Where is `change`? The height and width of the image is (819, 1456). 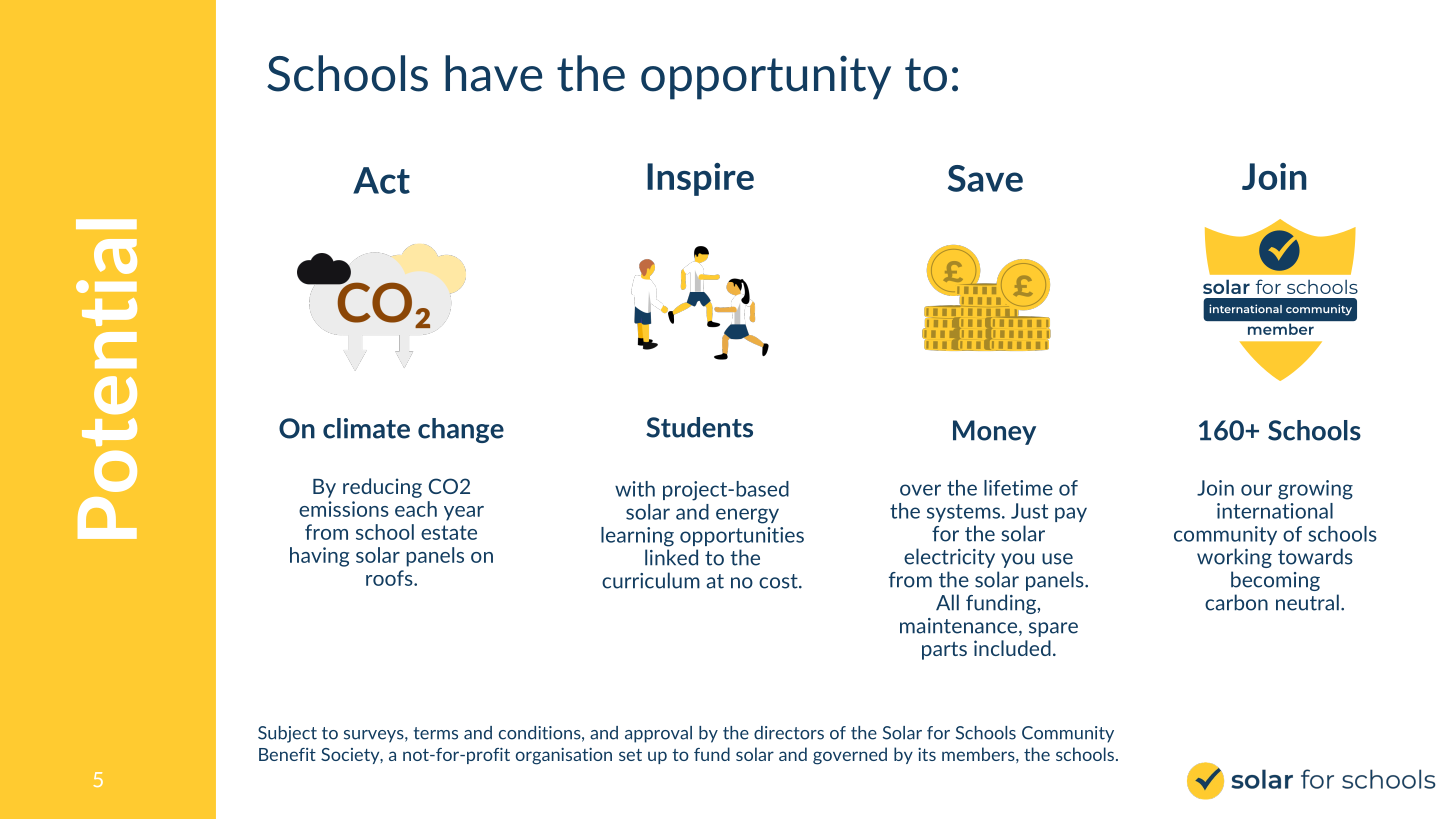 change is located at coordinates (461, 430).
